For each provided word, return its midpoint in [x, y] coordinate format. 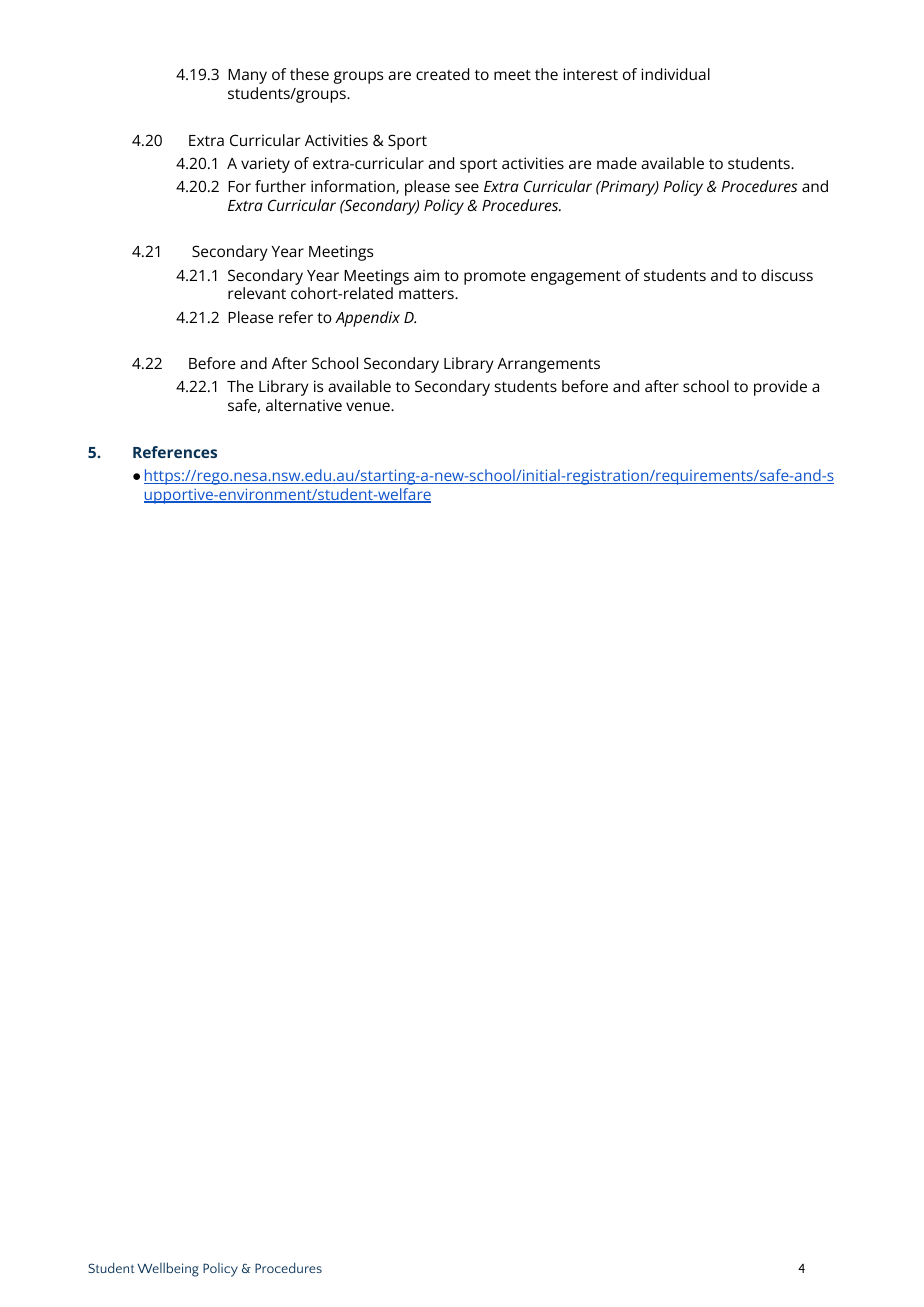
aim [426, 275]
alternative [304, 405]
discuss [787, 275]
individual [675, 74]
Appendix [367, 319]
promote [495, 278]
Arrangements [548, 365]
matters [427, 294]
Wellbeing [168, 1269]
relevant [257, 293]
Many [247, 76]
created [442, 74]
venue [369, 406]
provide [780, 388]
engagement [576, 278]
